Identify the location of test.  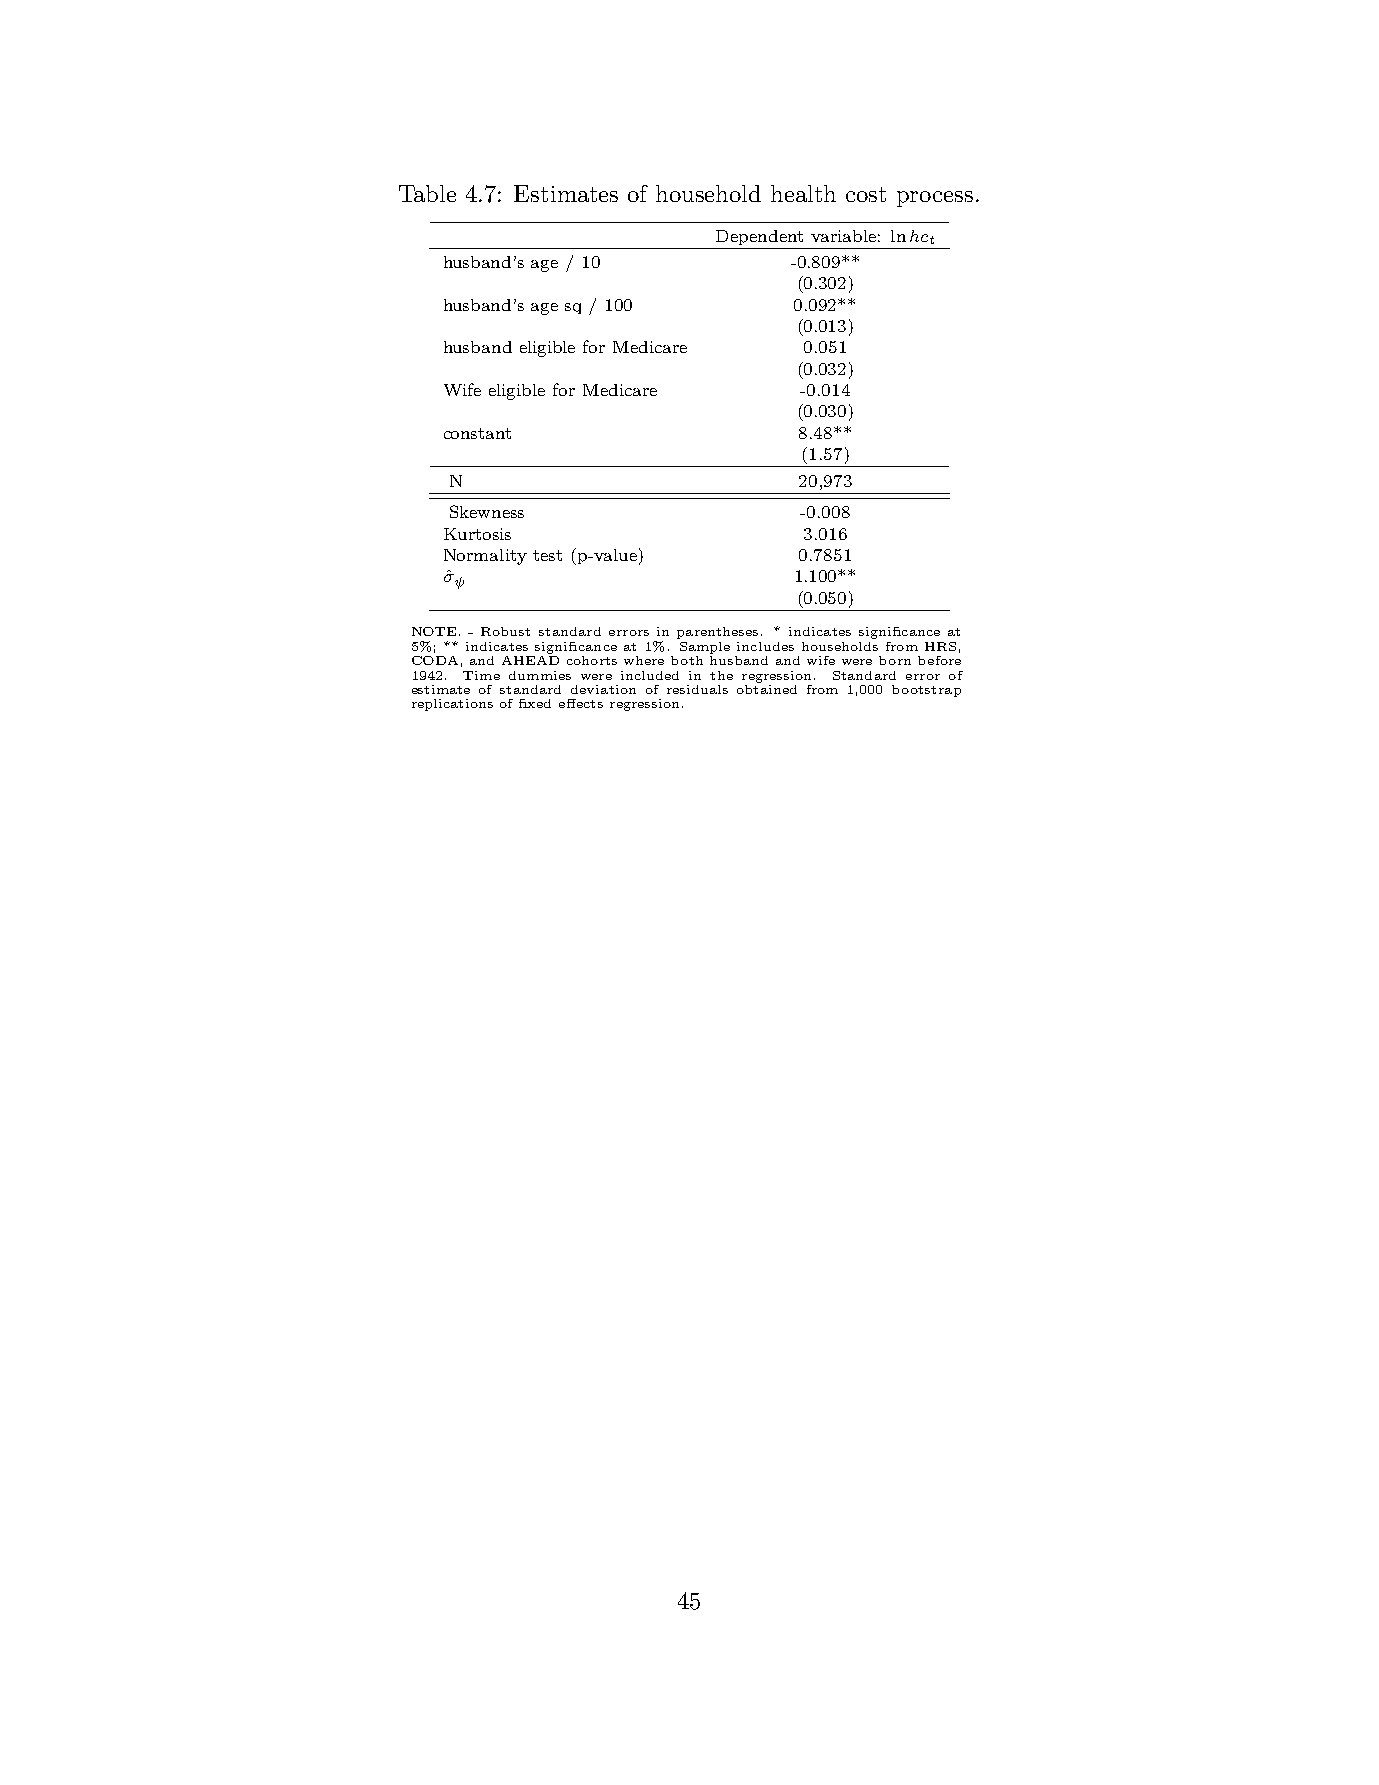
(547, 555).
